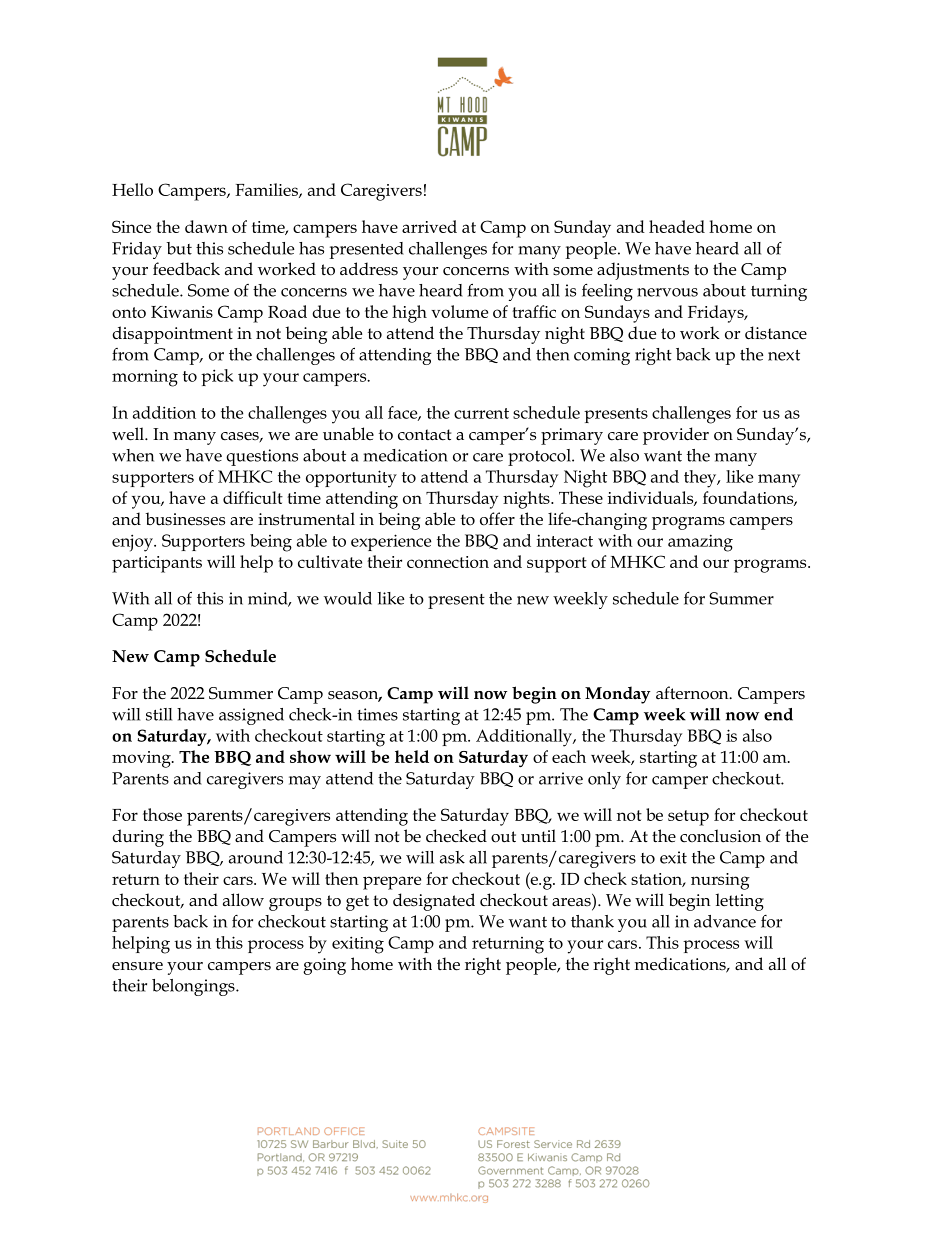  What do you see at coordinates (194, 987) in the page?
I see `belongings` at bounding box center [194, 987].
